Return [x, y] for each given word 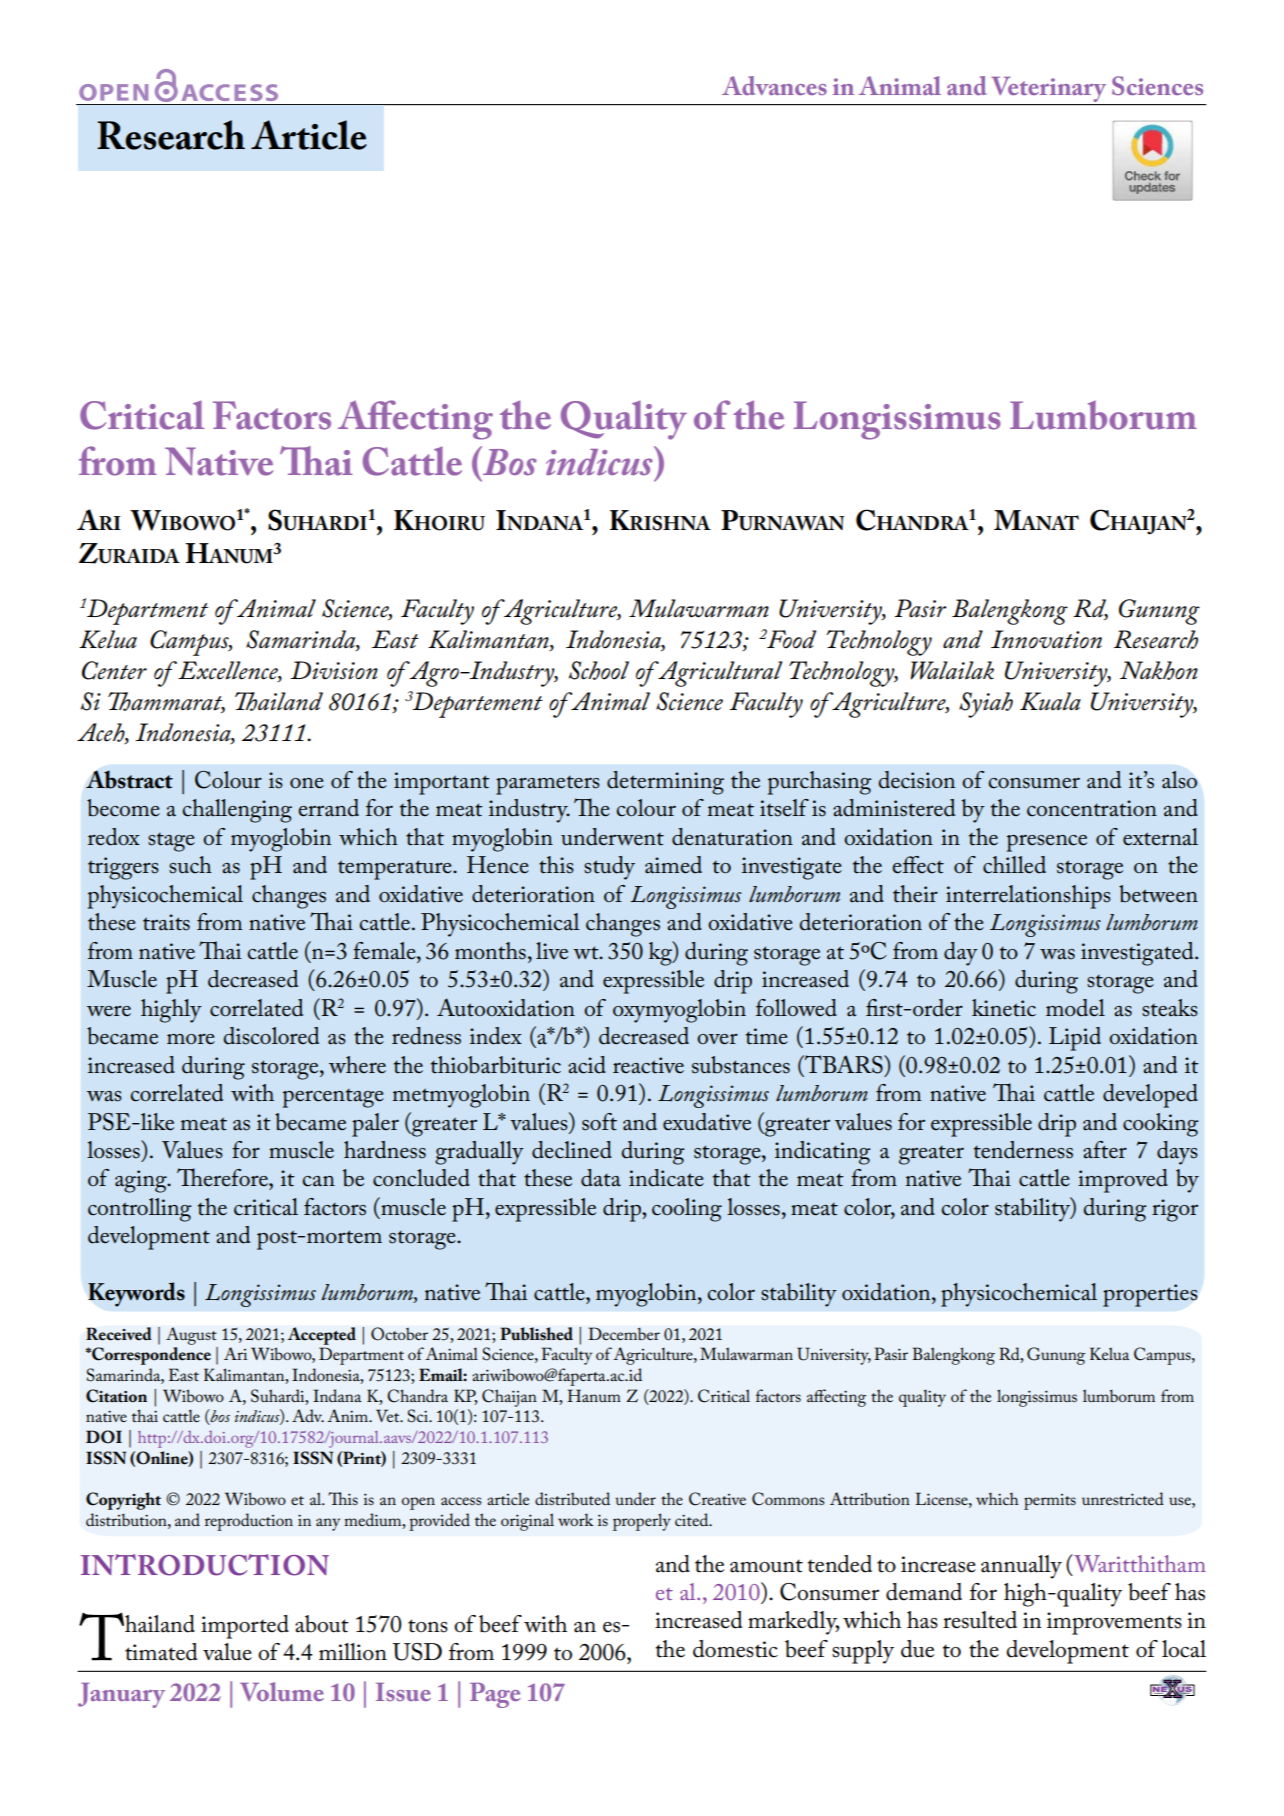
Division [334, 670]
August [191, 1336]
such [190, 865]
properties [1150, 1295]
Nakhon [1159, 670]
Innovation [1046, 639]
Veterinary [1049, 91]
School [599, 670]
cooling [687, 1210]
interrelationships [1028, 897]
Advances [774, 85]
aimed [673, 865]
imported [245, 1627]
